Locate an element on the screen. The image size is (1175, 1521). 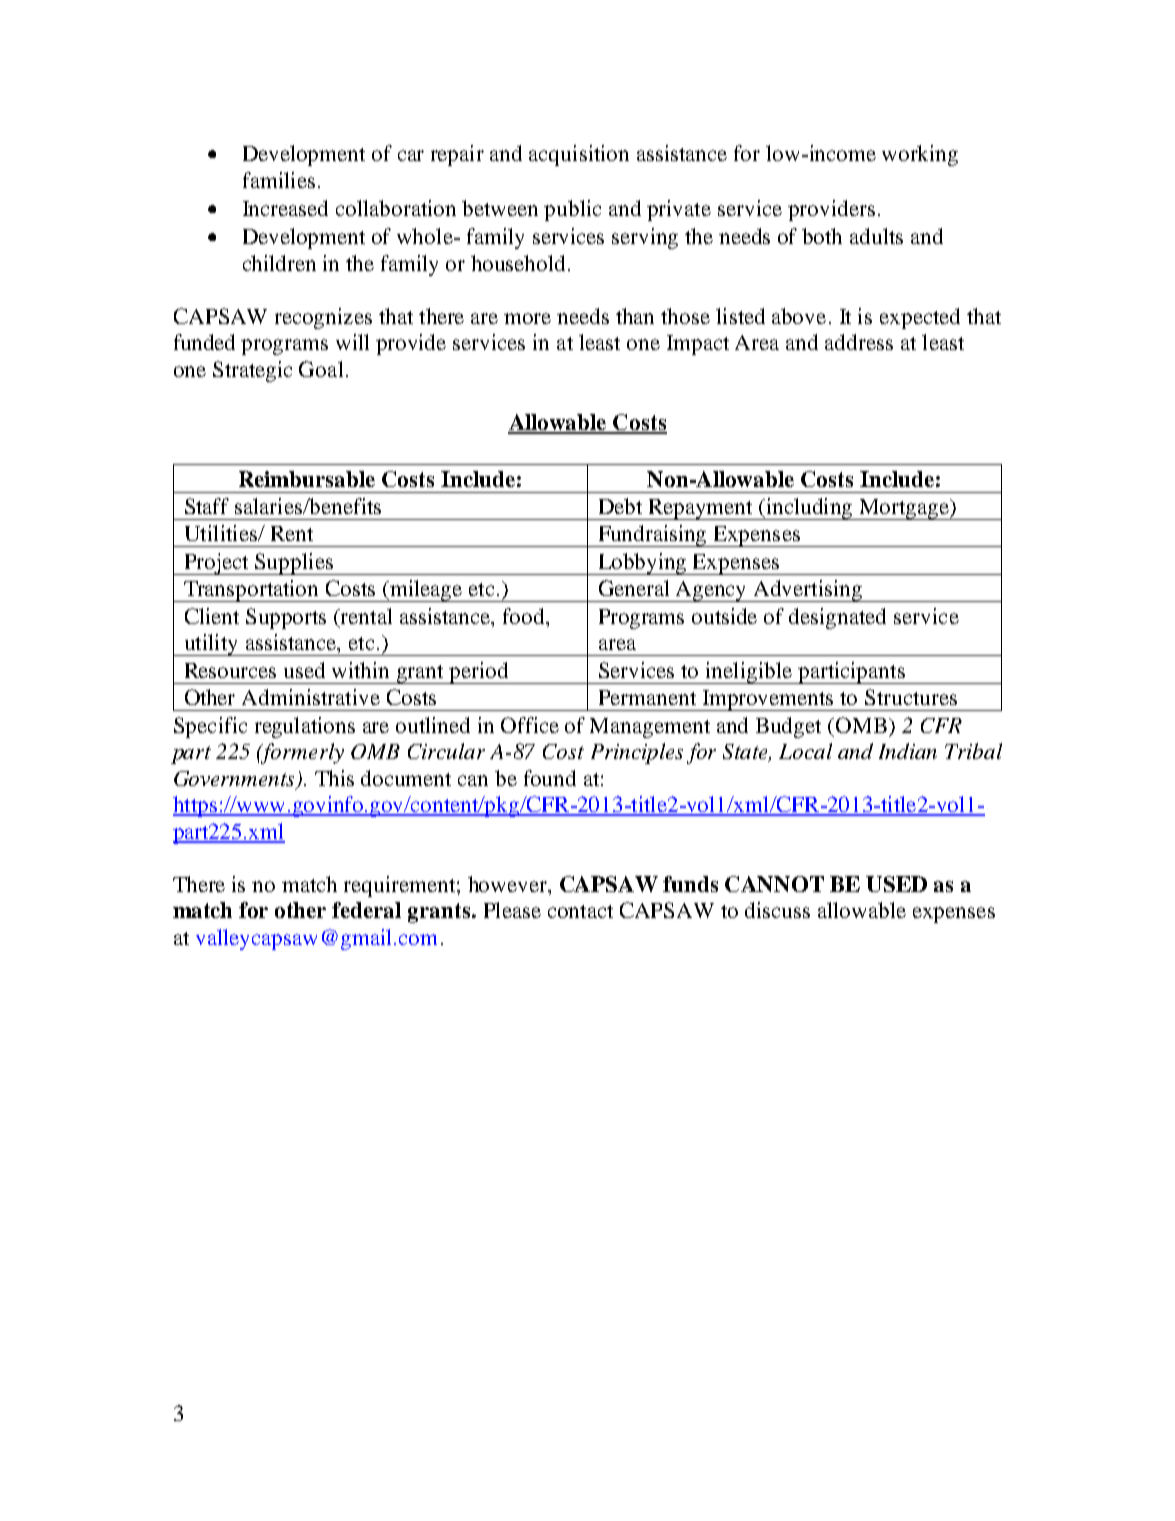
food is located at coordinates (525, 616).
